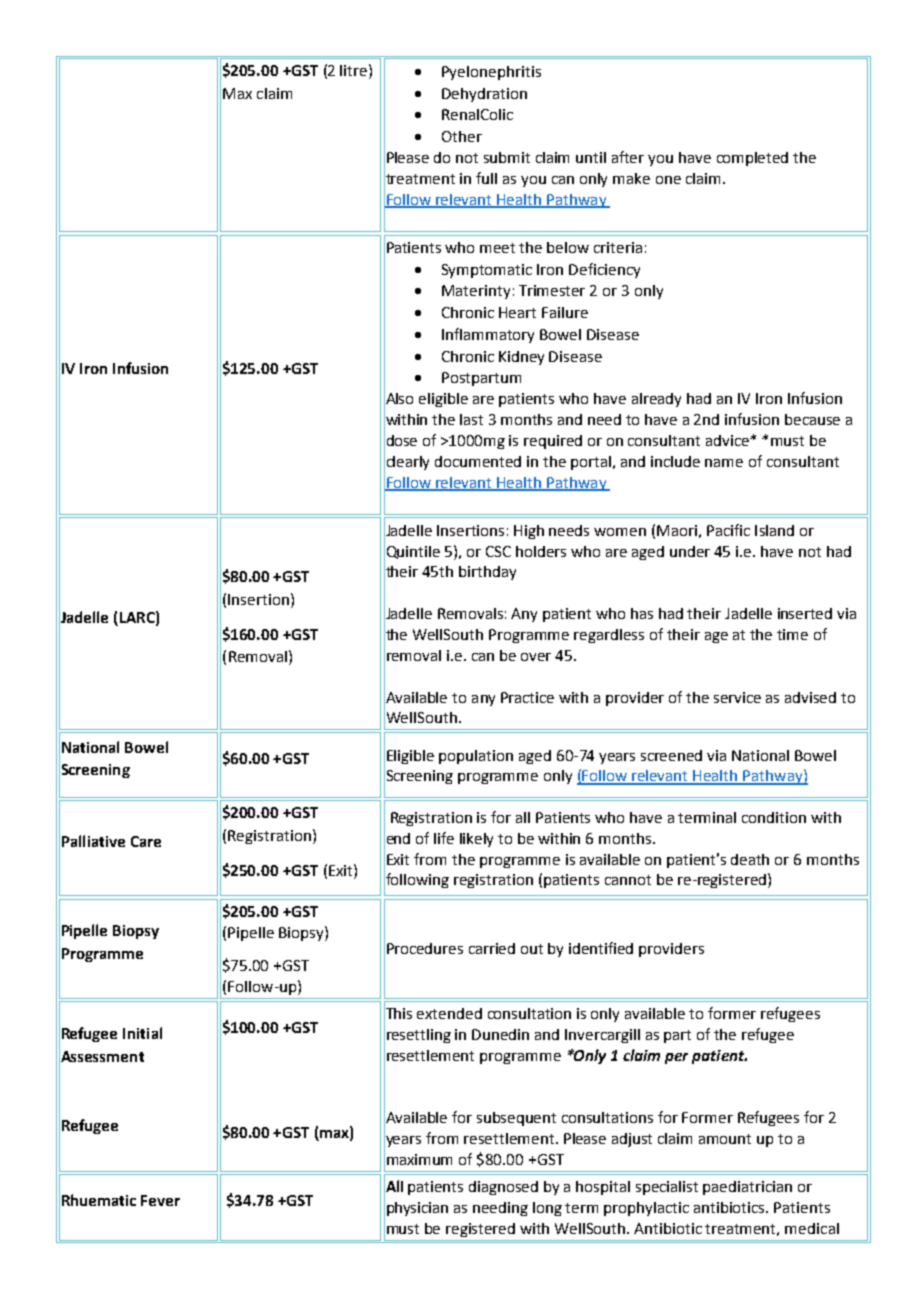 The image size is (924, 1308). I want to click on Also, so click(398, 398).
